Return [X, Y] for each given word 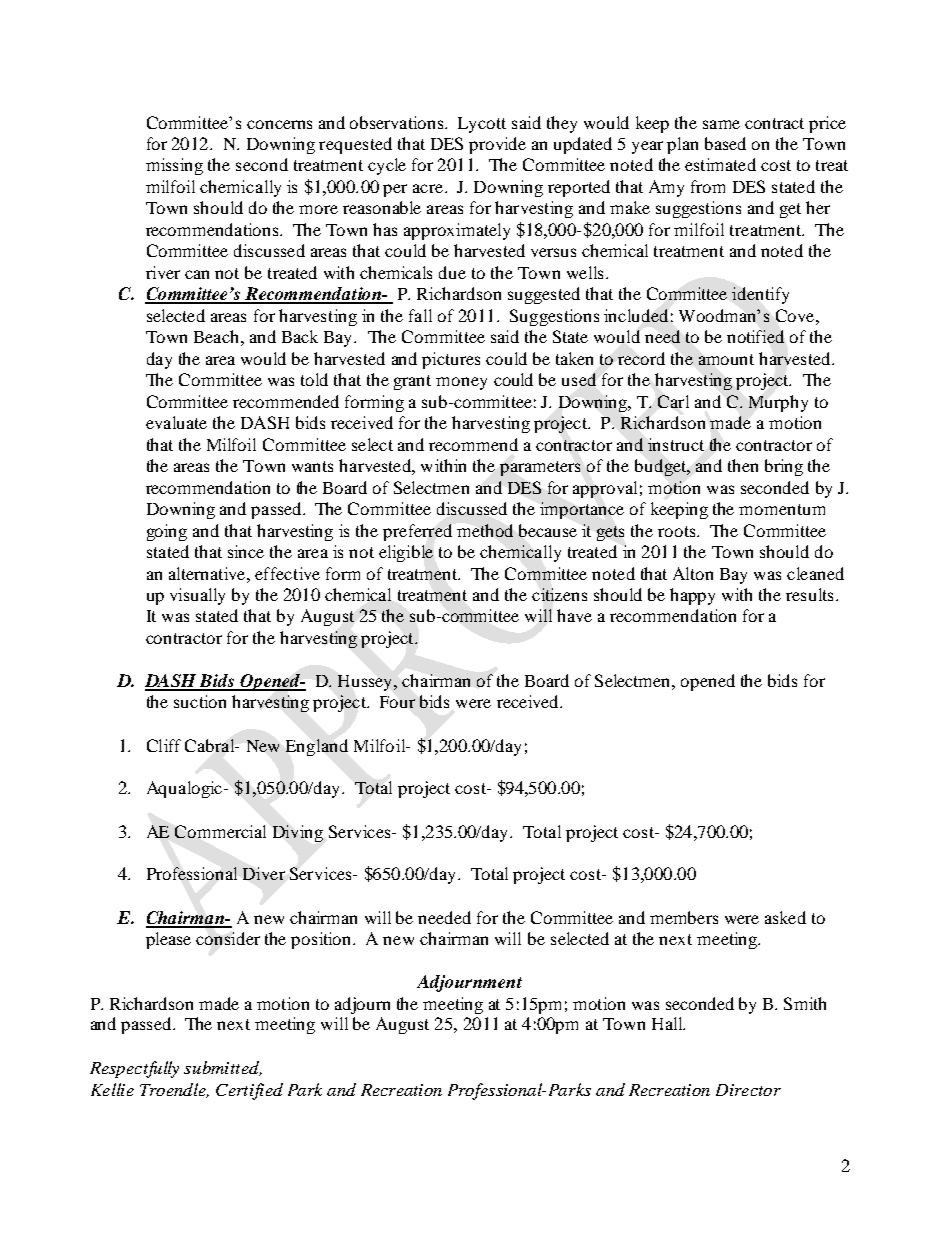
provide [497, 145]
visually [197, 596]
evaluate [176, 422]
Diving [298, 833]
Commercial [220, 831]
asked [785, 917]
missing [174, 166]
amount [726, 359]
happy [692, 596]
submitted [223, 1068]
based [725, 143]
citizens [559, 594]
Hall [668, 1023]
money [461, 383]
